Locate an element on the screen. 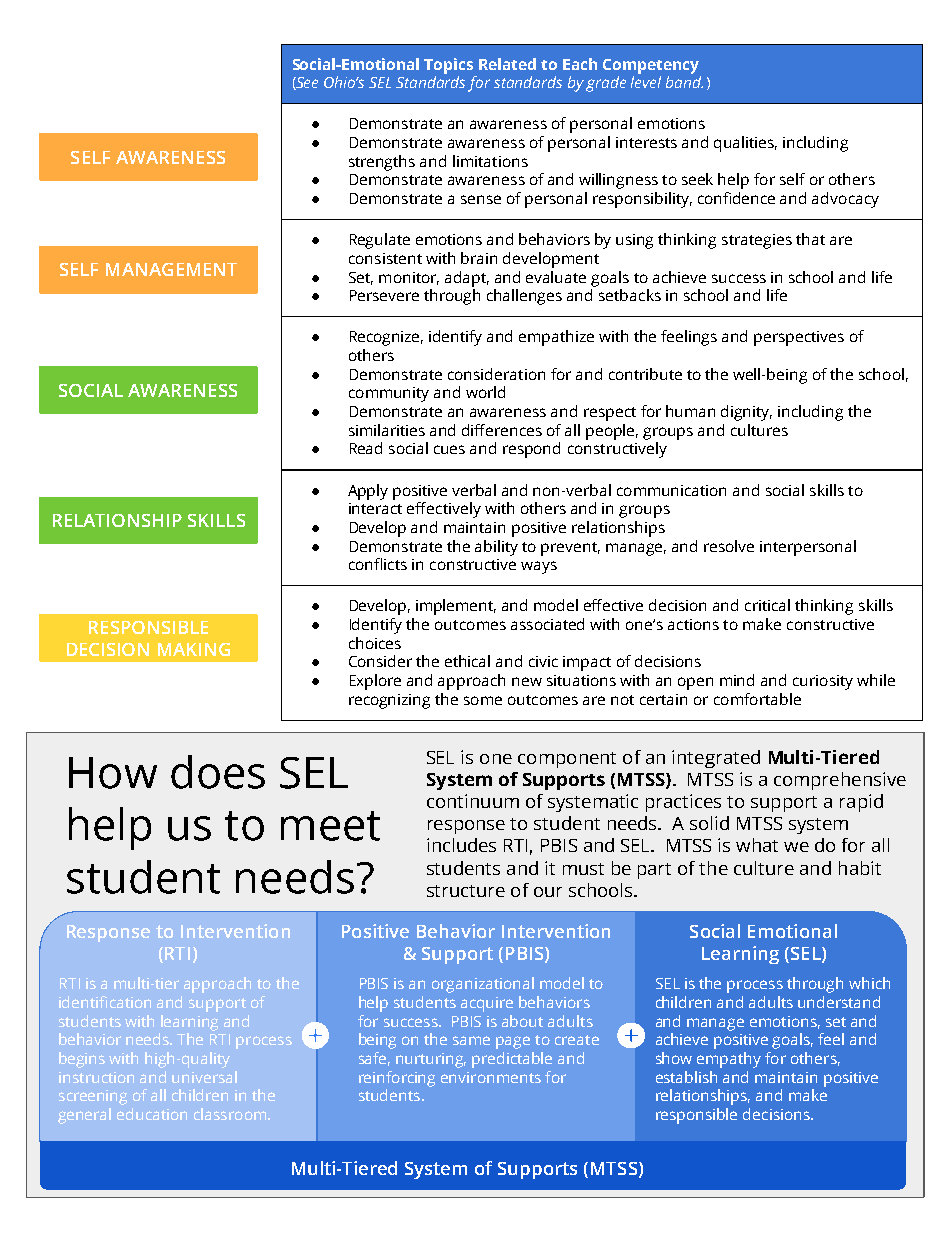 The height and width of the screenshot is (1233, 952). implement is located at coordinates (456, 607).
